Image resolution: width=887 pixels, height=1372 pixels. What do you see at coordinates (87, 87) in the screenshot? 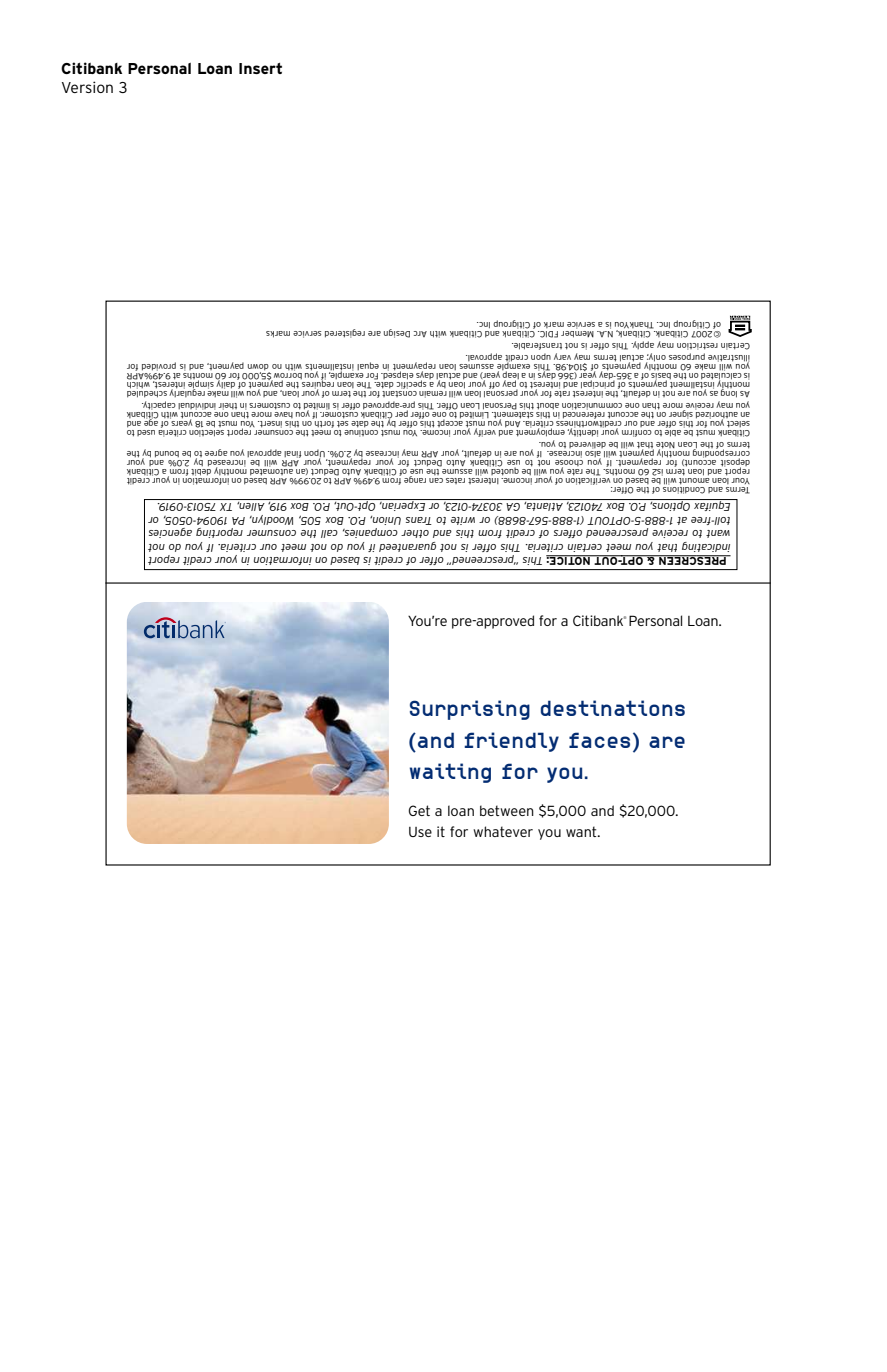
I see `Version` at bounding box center [87, 87].
